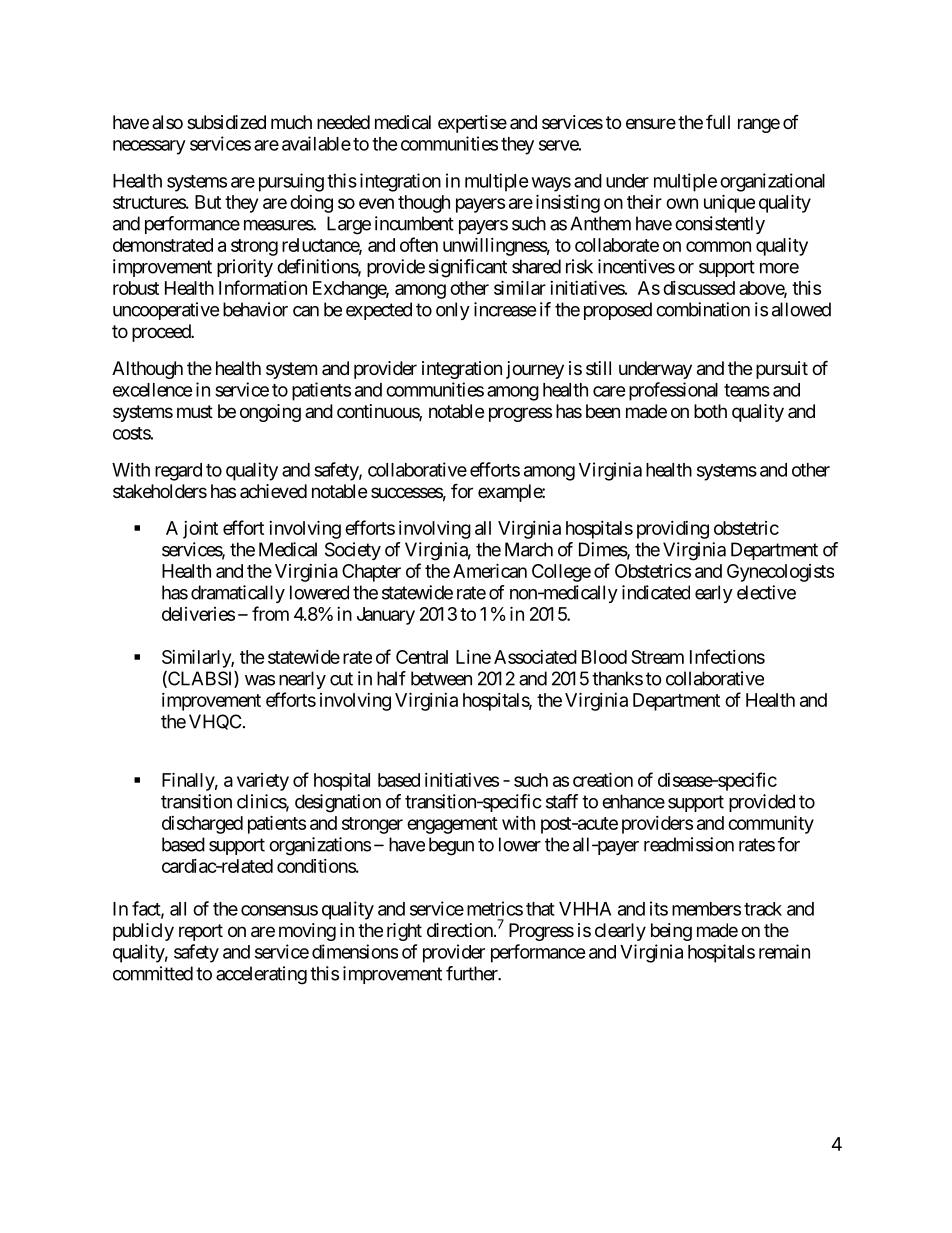 The width and height of the screenshot is (952, 1233). Describe the element at coordinates (453, 311) in the screenshot. I see `only` at that location.
